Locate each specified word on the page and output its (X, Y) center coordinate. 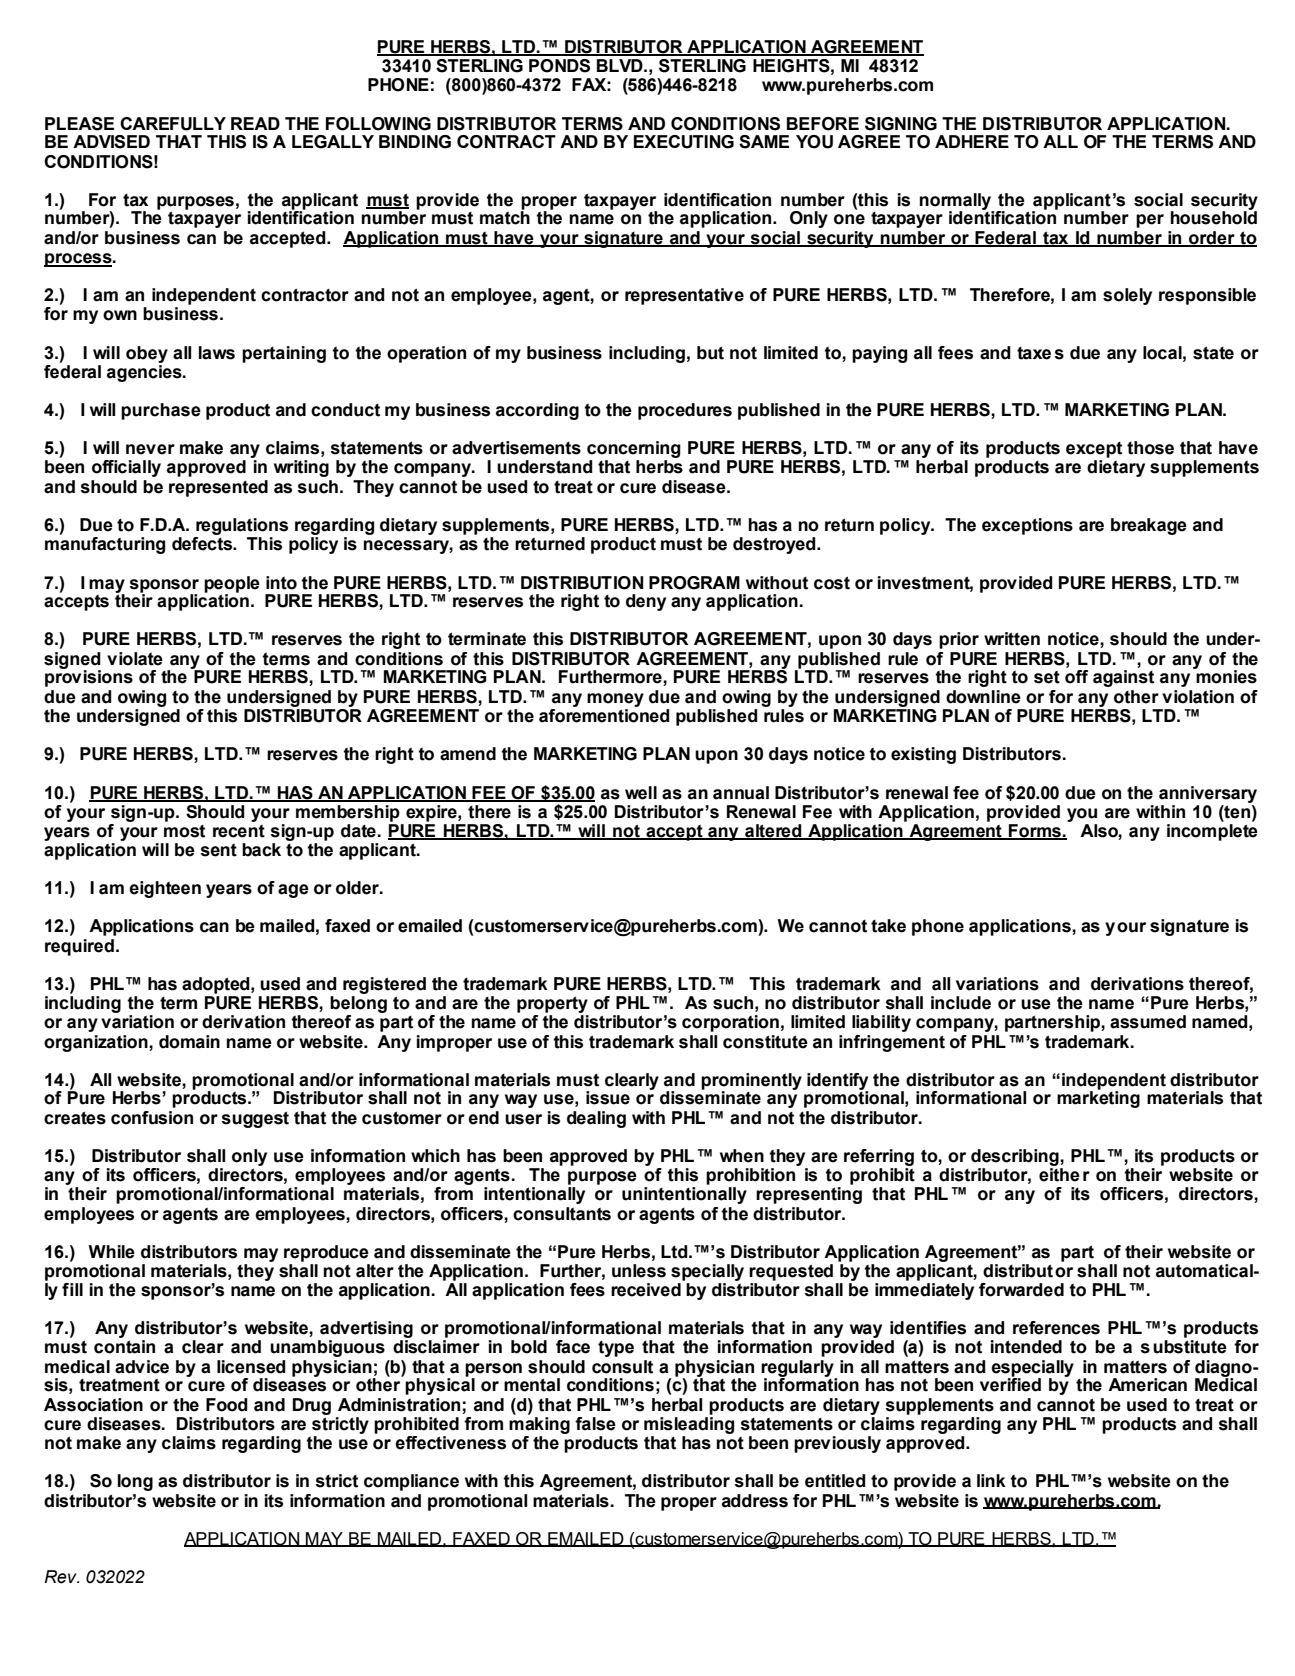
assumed (1148, 1022)
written (1012, 639)
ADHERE (972, 141)
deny (646, 602)
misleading (689, 1424)
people (232, 585)
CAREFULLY (173, 124)
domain (189, 1042)
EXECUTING (684, 142)
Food (227, 1405)
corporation (730, 1023)
